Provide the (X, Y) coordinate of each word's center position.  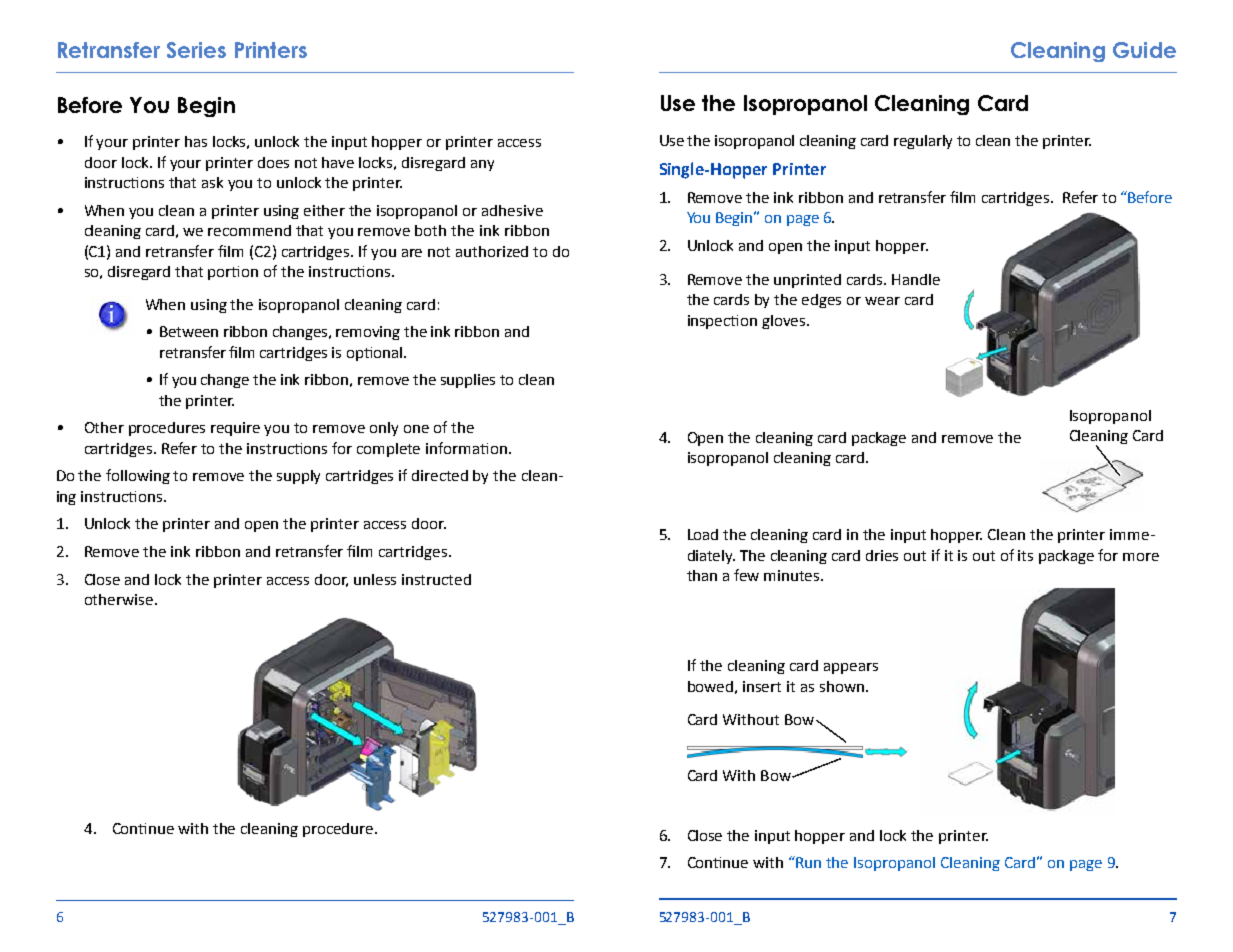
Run (807, 862)
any (482, 165)
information (466, 448)
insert (762, 686)
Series (196, 50)
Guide (1144, 50)
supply (298, 477)
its (1025, 555)
